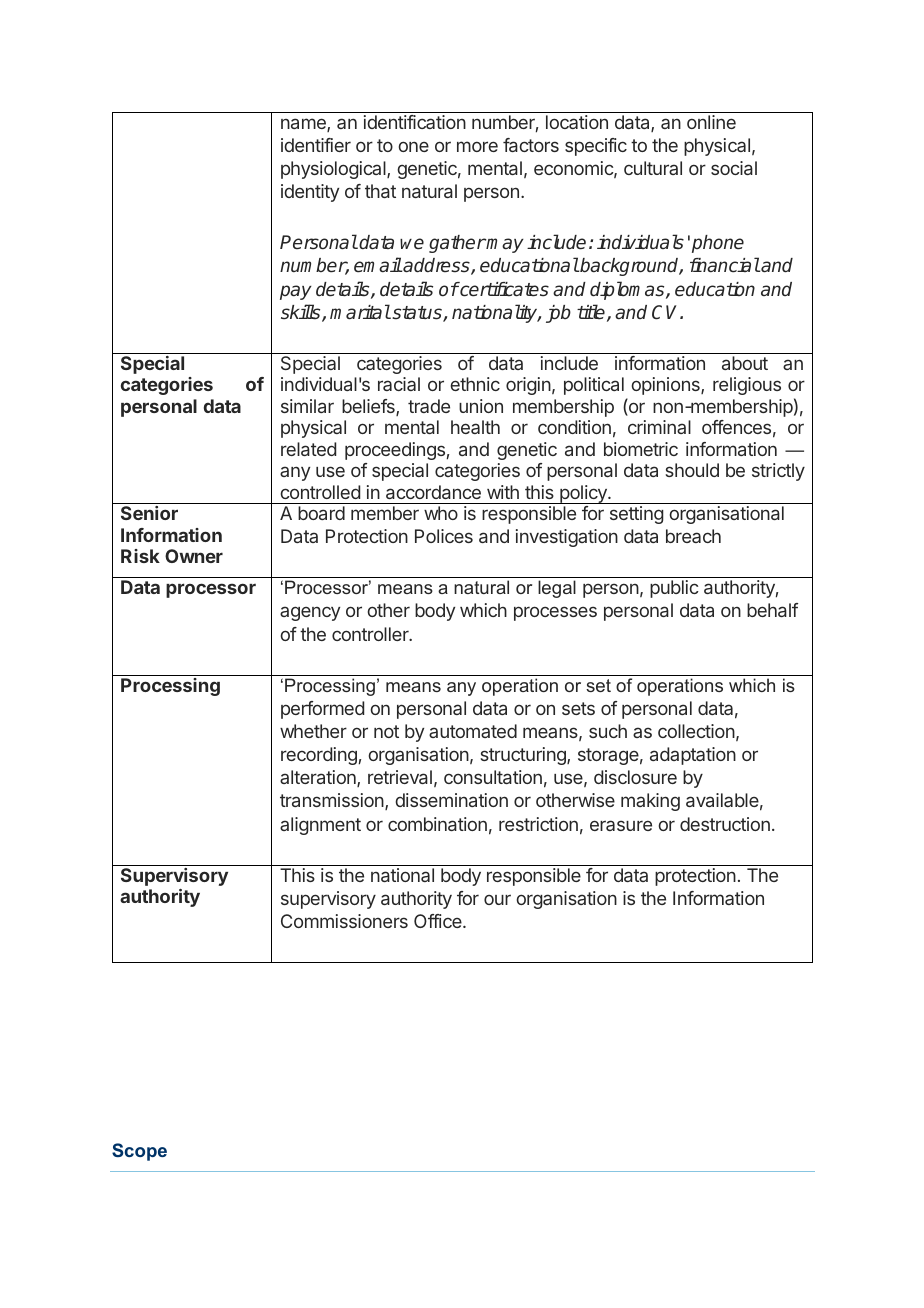  What do you see at coordinates (497, 899) in the screenshot?
I see `our` at bounding box center [497, 899].
